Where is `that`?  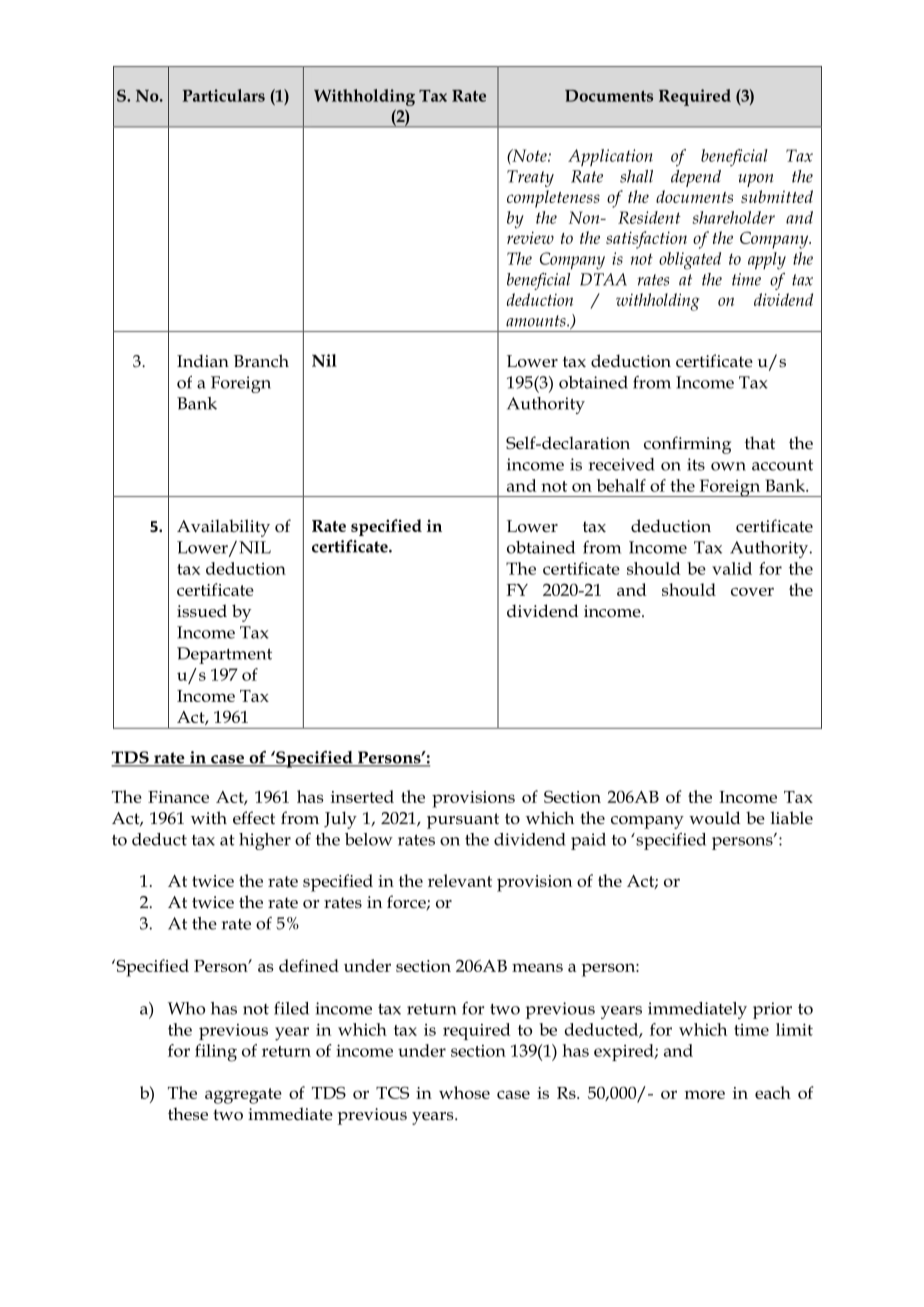 that is located at coordinates (760, 442).
